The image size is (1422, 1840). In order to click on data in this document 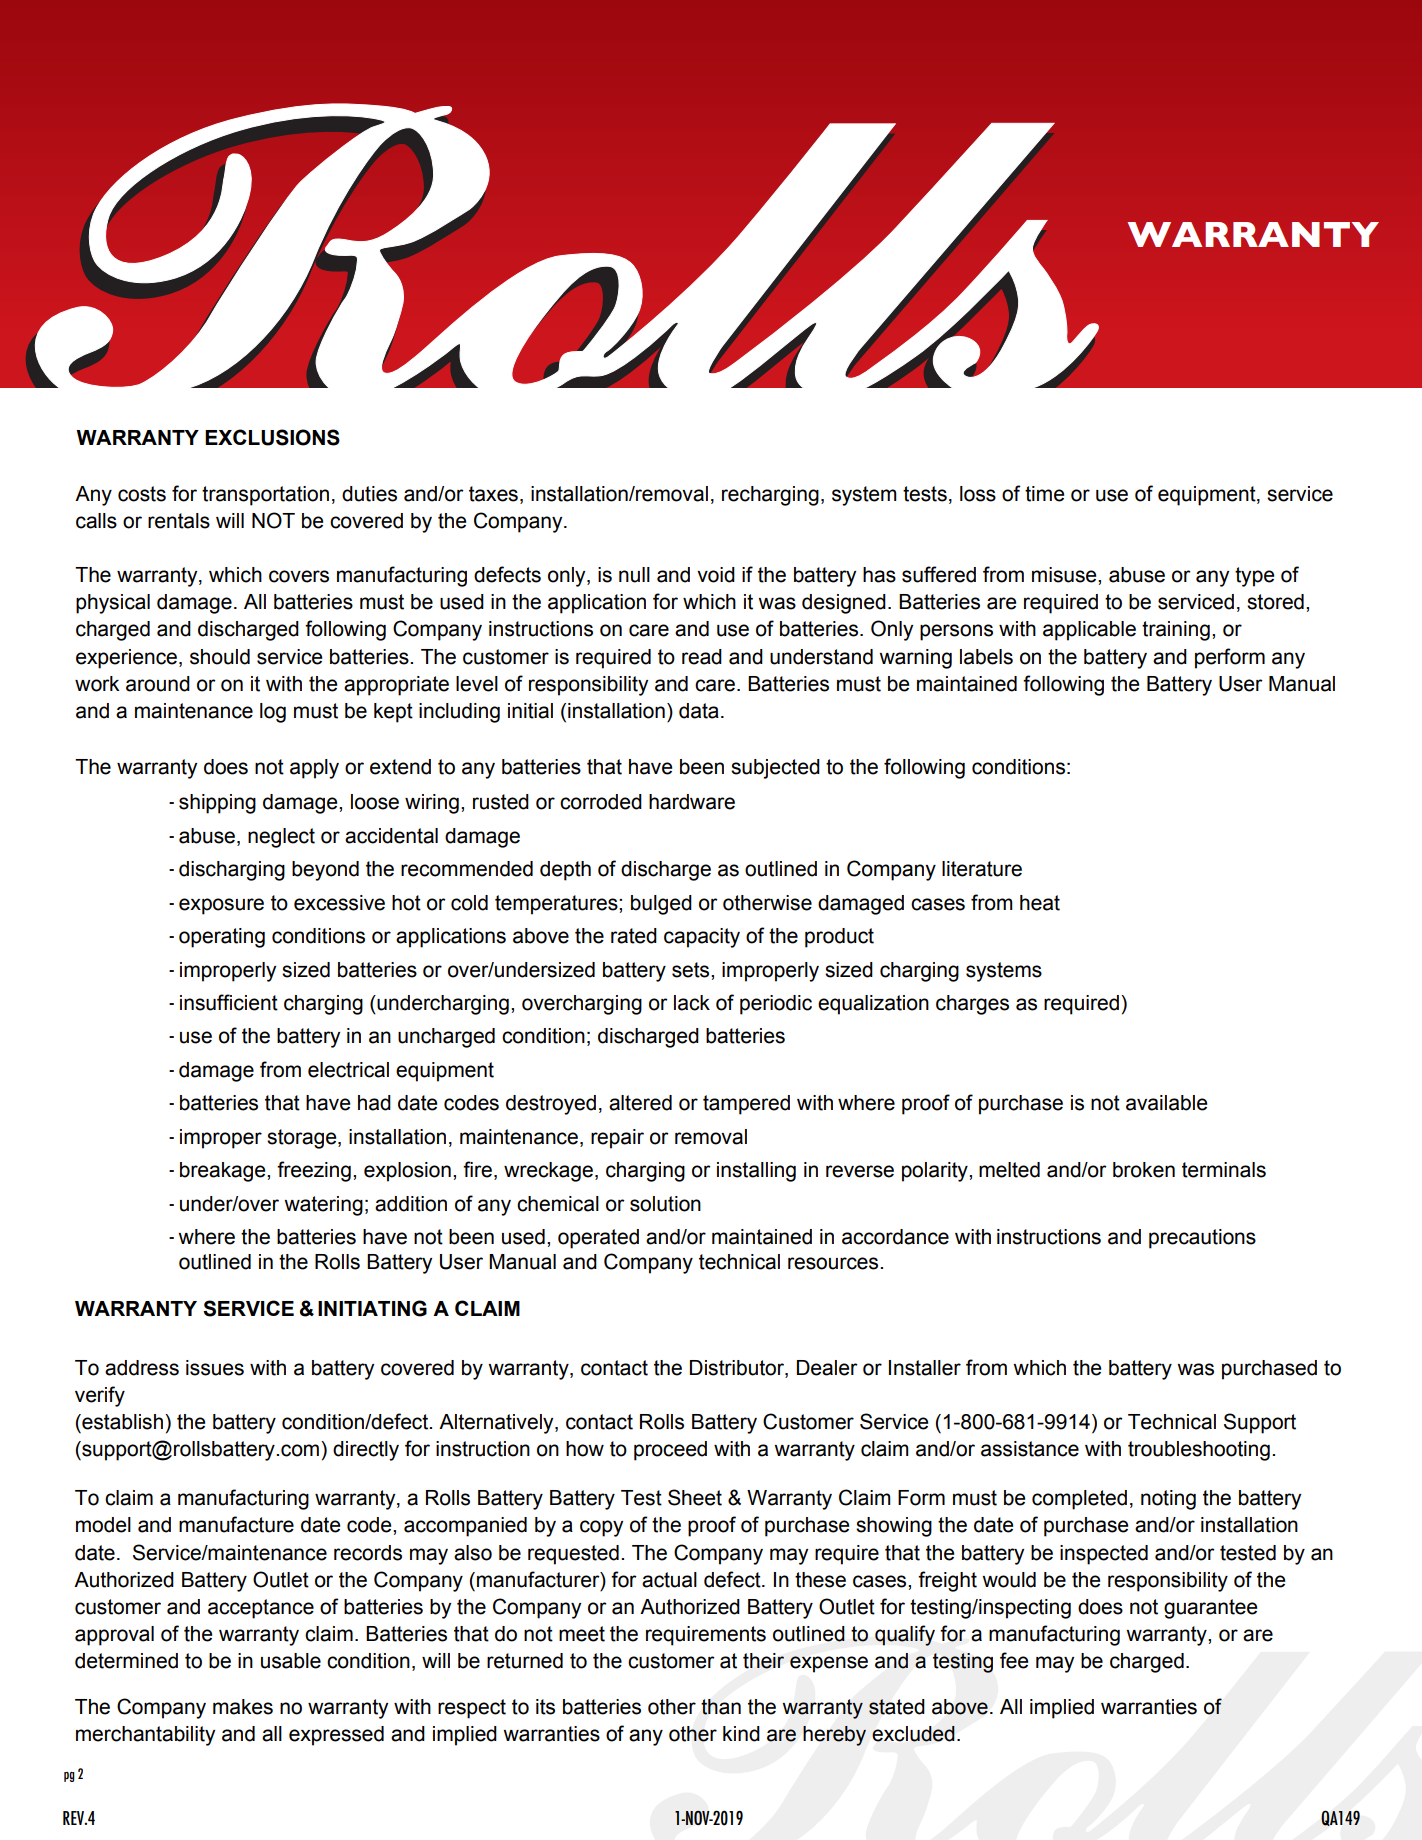, I will do `click(699, 711)`.
